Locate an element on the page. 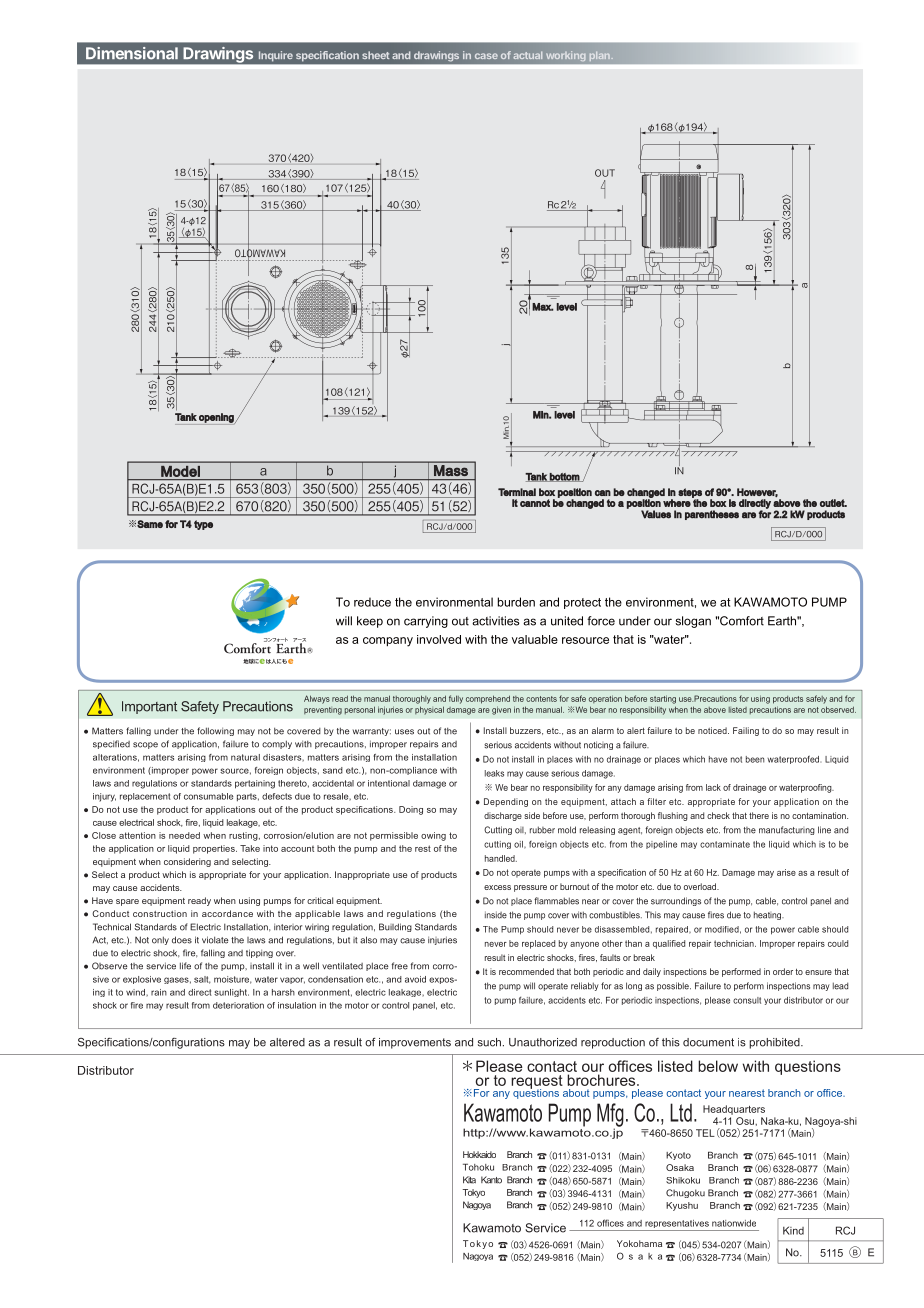  manufacturing is located at coordinates (787, 830).
